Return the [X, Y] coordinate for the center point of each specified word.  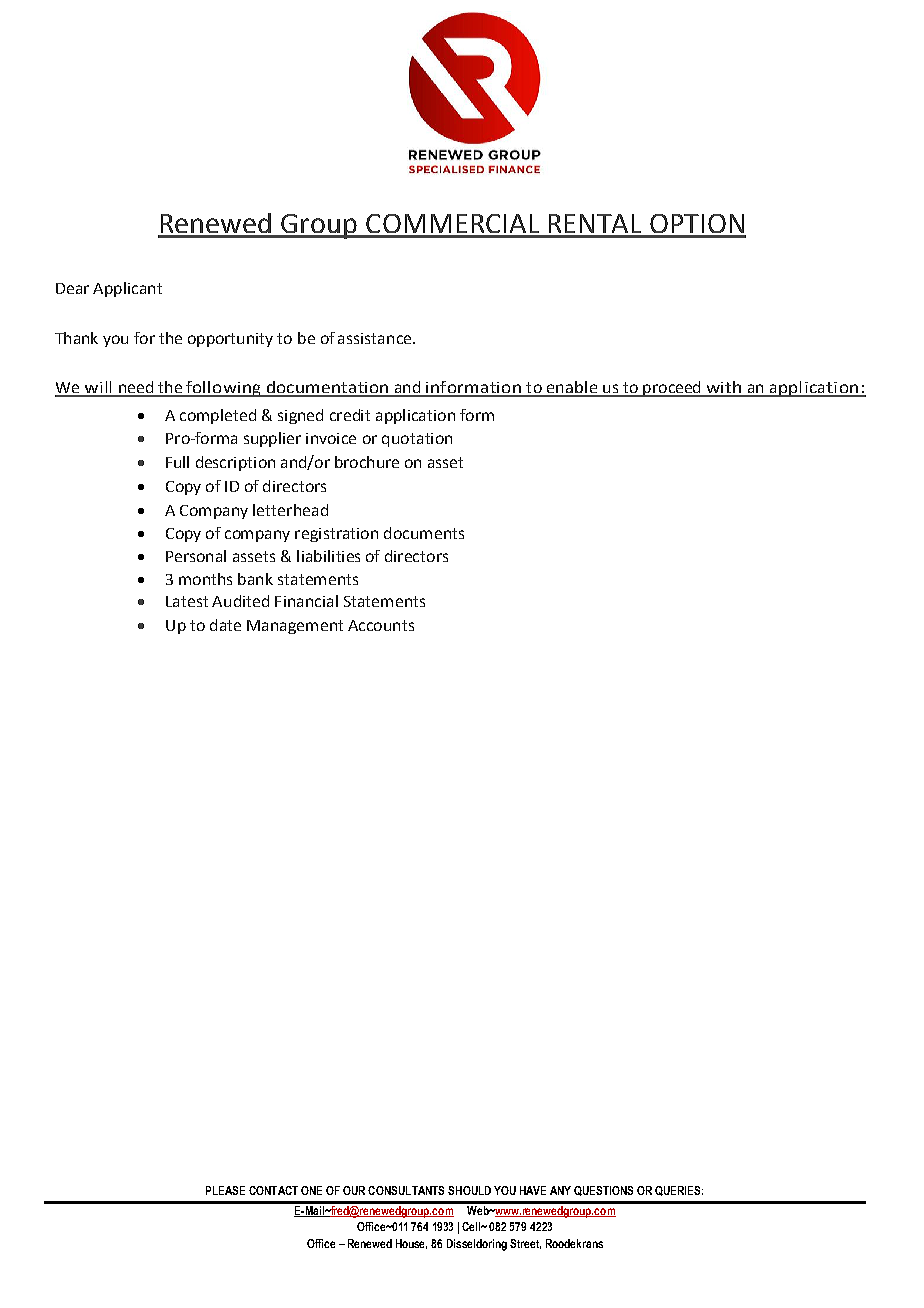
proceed [672, 389]
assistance [376, 338]
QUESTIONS [603, 1191]
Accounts [381, 625]
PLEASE [225, 1190]
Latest [187, 601]
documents [424, 533]
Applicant [127, 289]
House [411, 1244]
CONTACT [273, 1190]
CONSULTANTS [406, 1190]
